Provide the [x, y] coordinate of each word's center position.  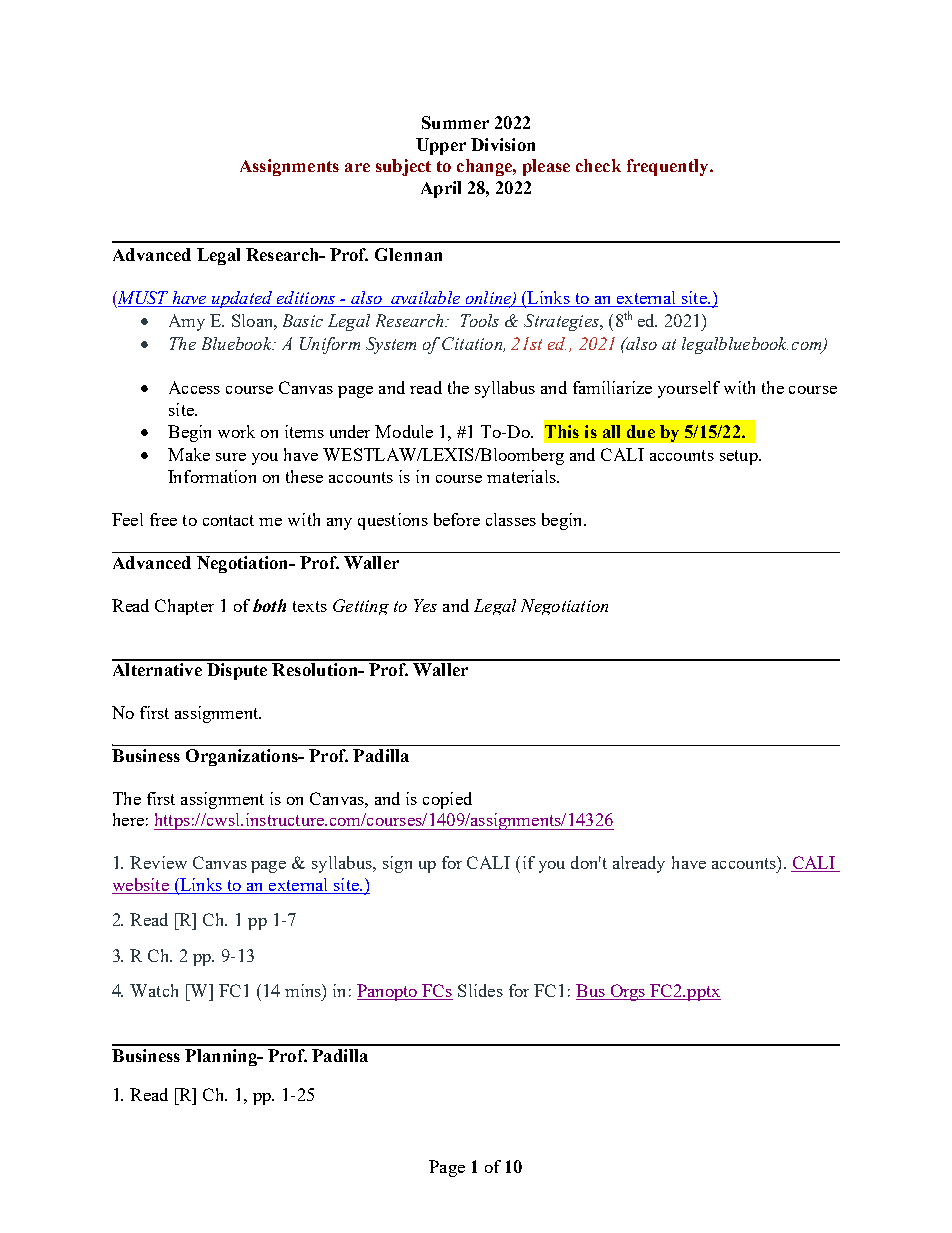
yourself [689, 389]
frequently [669, 167]
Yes [425, 605]
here [128, 819]
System [391, 345]
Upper [441, 146]
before [457, 519]
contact [228, 520]
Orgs [628, 992]
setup [740, 457]
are [357, 167]
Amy [187, 322]
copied [447, 800]
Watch [154, 990]
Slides [480, 990]
